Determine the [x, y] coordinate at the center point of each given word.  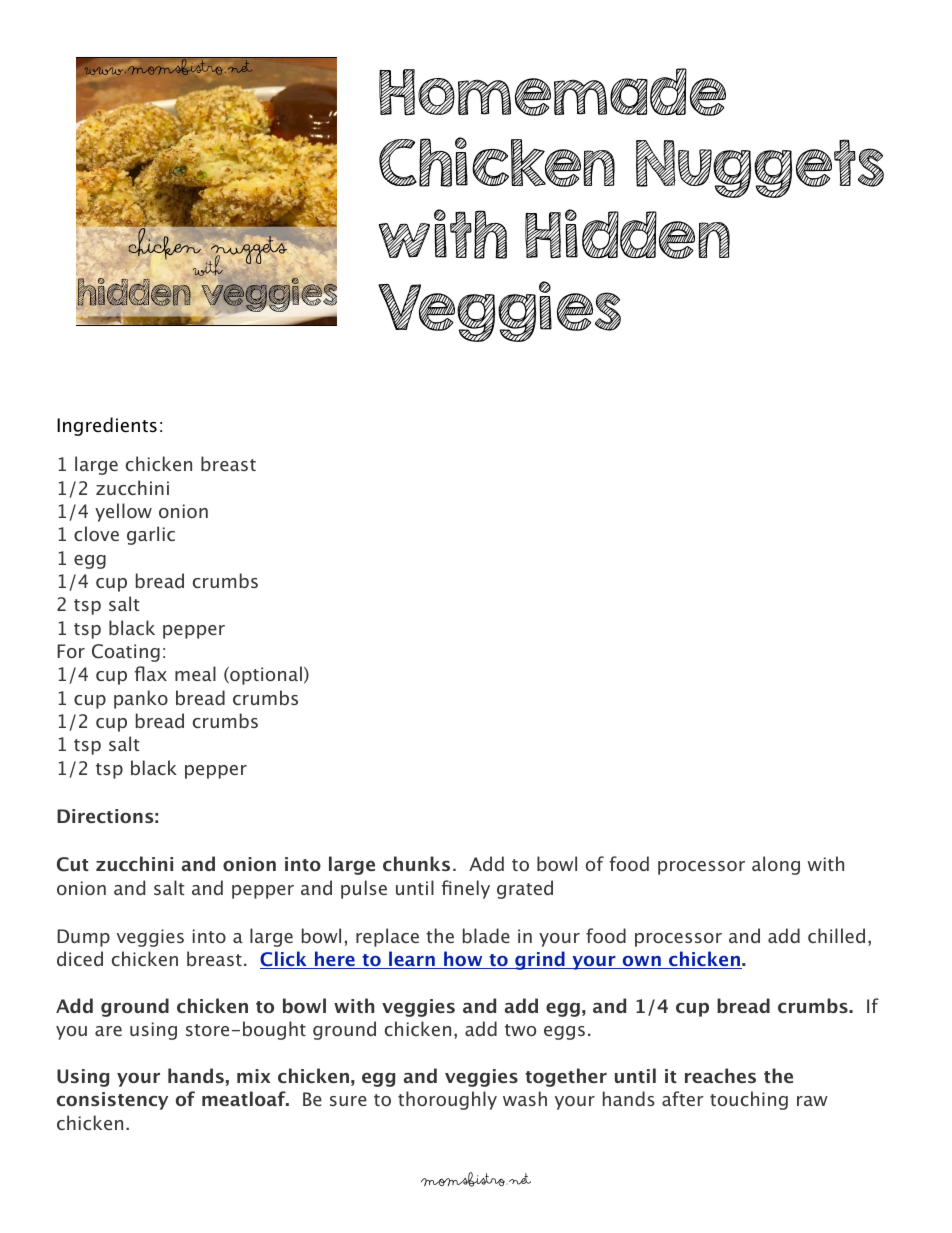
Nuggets [760, 168]
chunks [416, 863]
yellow [123, 512]
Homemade [552, 92]
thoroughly [447, 1100]
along [776, 865]
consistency [112, 1101]
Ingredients [107, 426]
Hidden [627, 234]
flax [150, 673]
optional [265, 675]
